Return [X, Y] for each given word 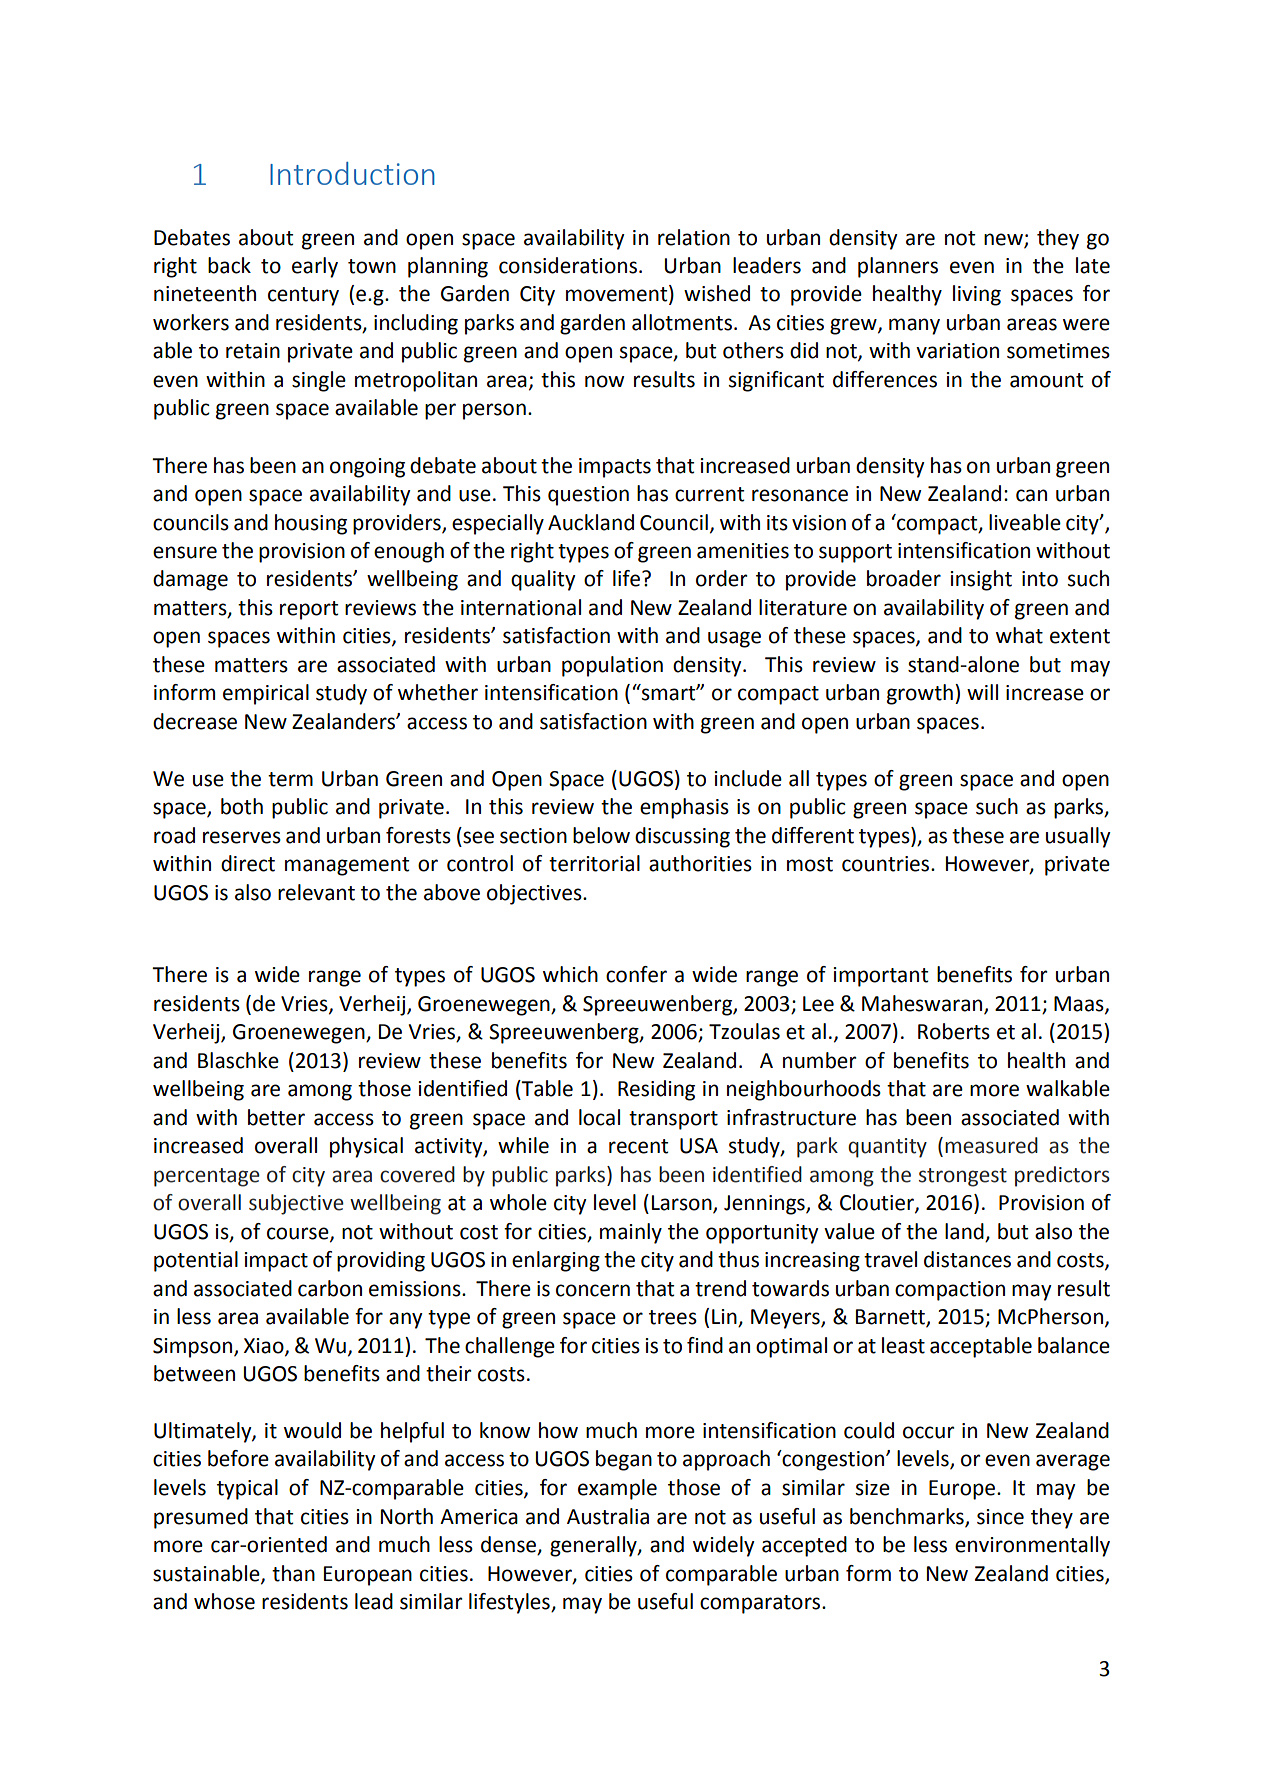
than [293, 1573]
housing [311, 524]
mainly [631, 1233]
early [315, 267]
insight [981, 580]
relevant [316, 892]
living [977, 295]
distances [967, 1259]
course [299, 1234]
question [588, 496]
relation [694, 237]
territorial [594, 863]
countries [887, 864]
